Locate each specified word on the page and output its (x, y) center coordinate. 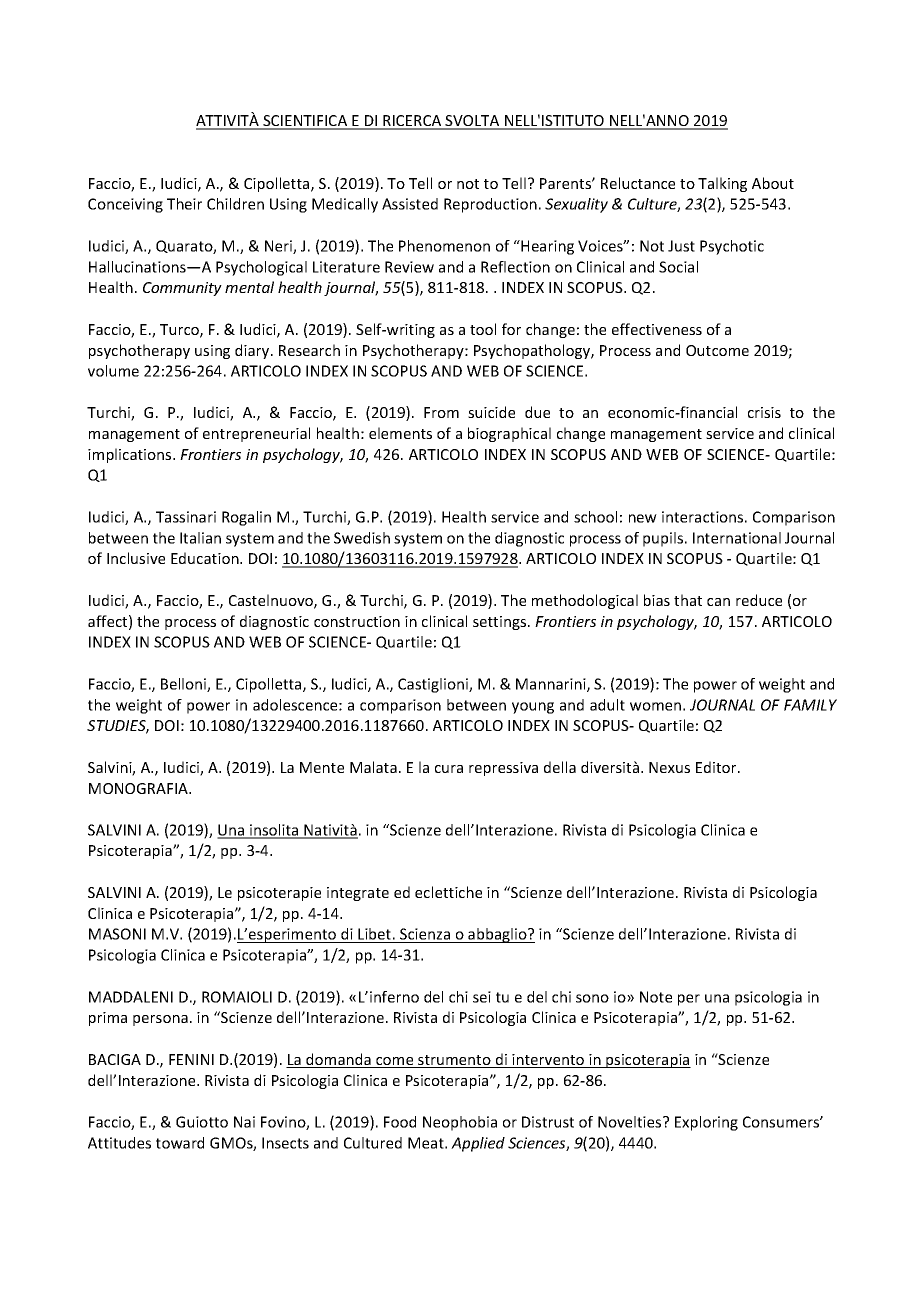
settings (501, 623)
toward (180, 1143)
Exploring (706, 1123)
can (718, 602)
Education (206, 558)
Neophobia (460, 1123)
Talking (722, 184)
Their (184, 204)
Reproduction (490, 205)
